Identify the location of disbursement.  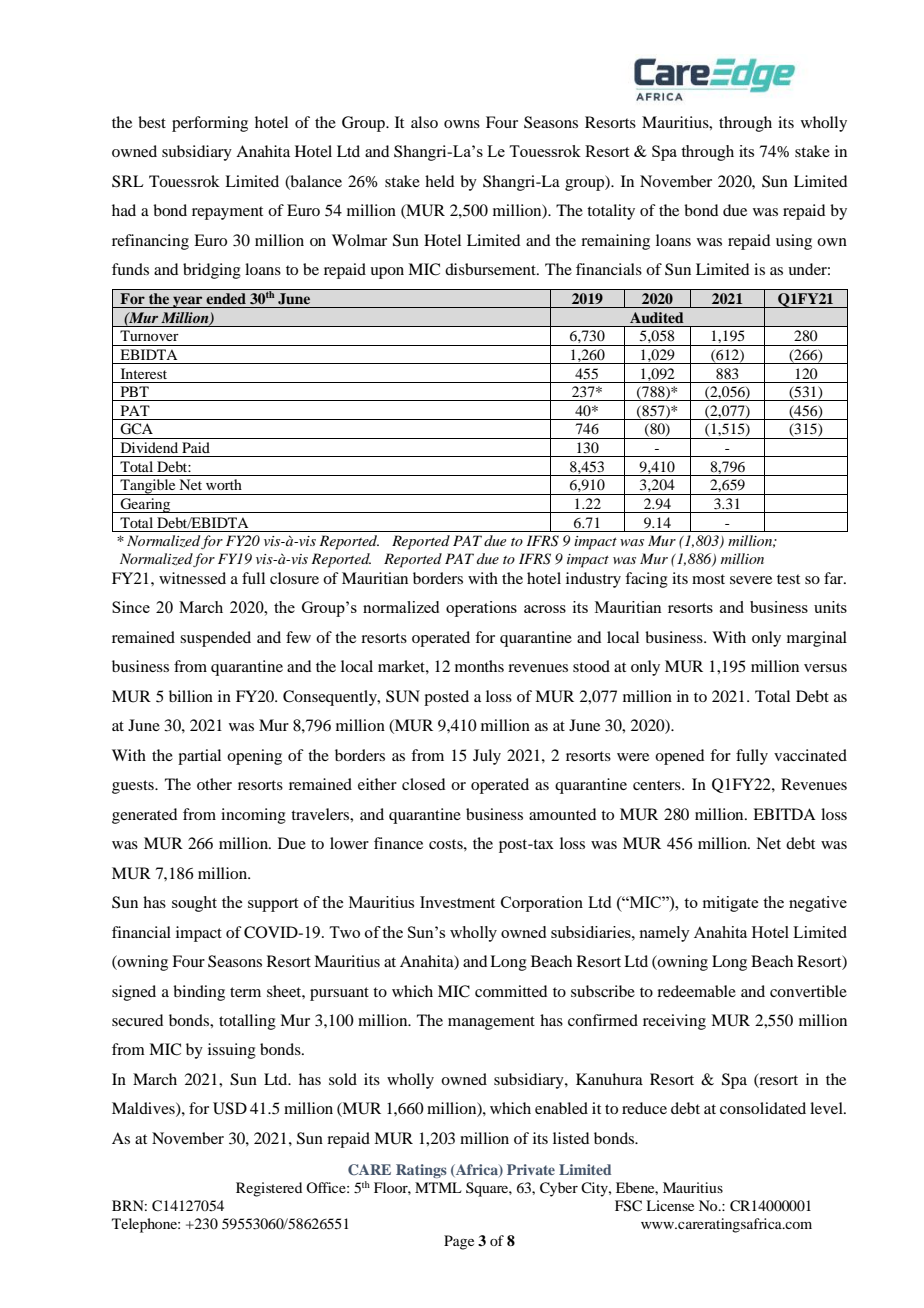
(491, 269).
